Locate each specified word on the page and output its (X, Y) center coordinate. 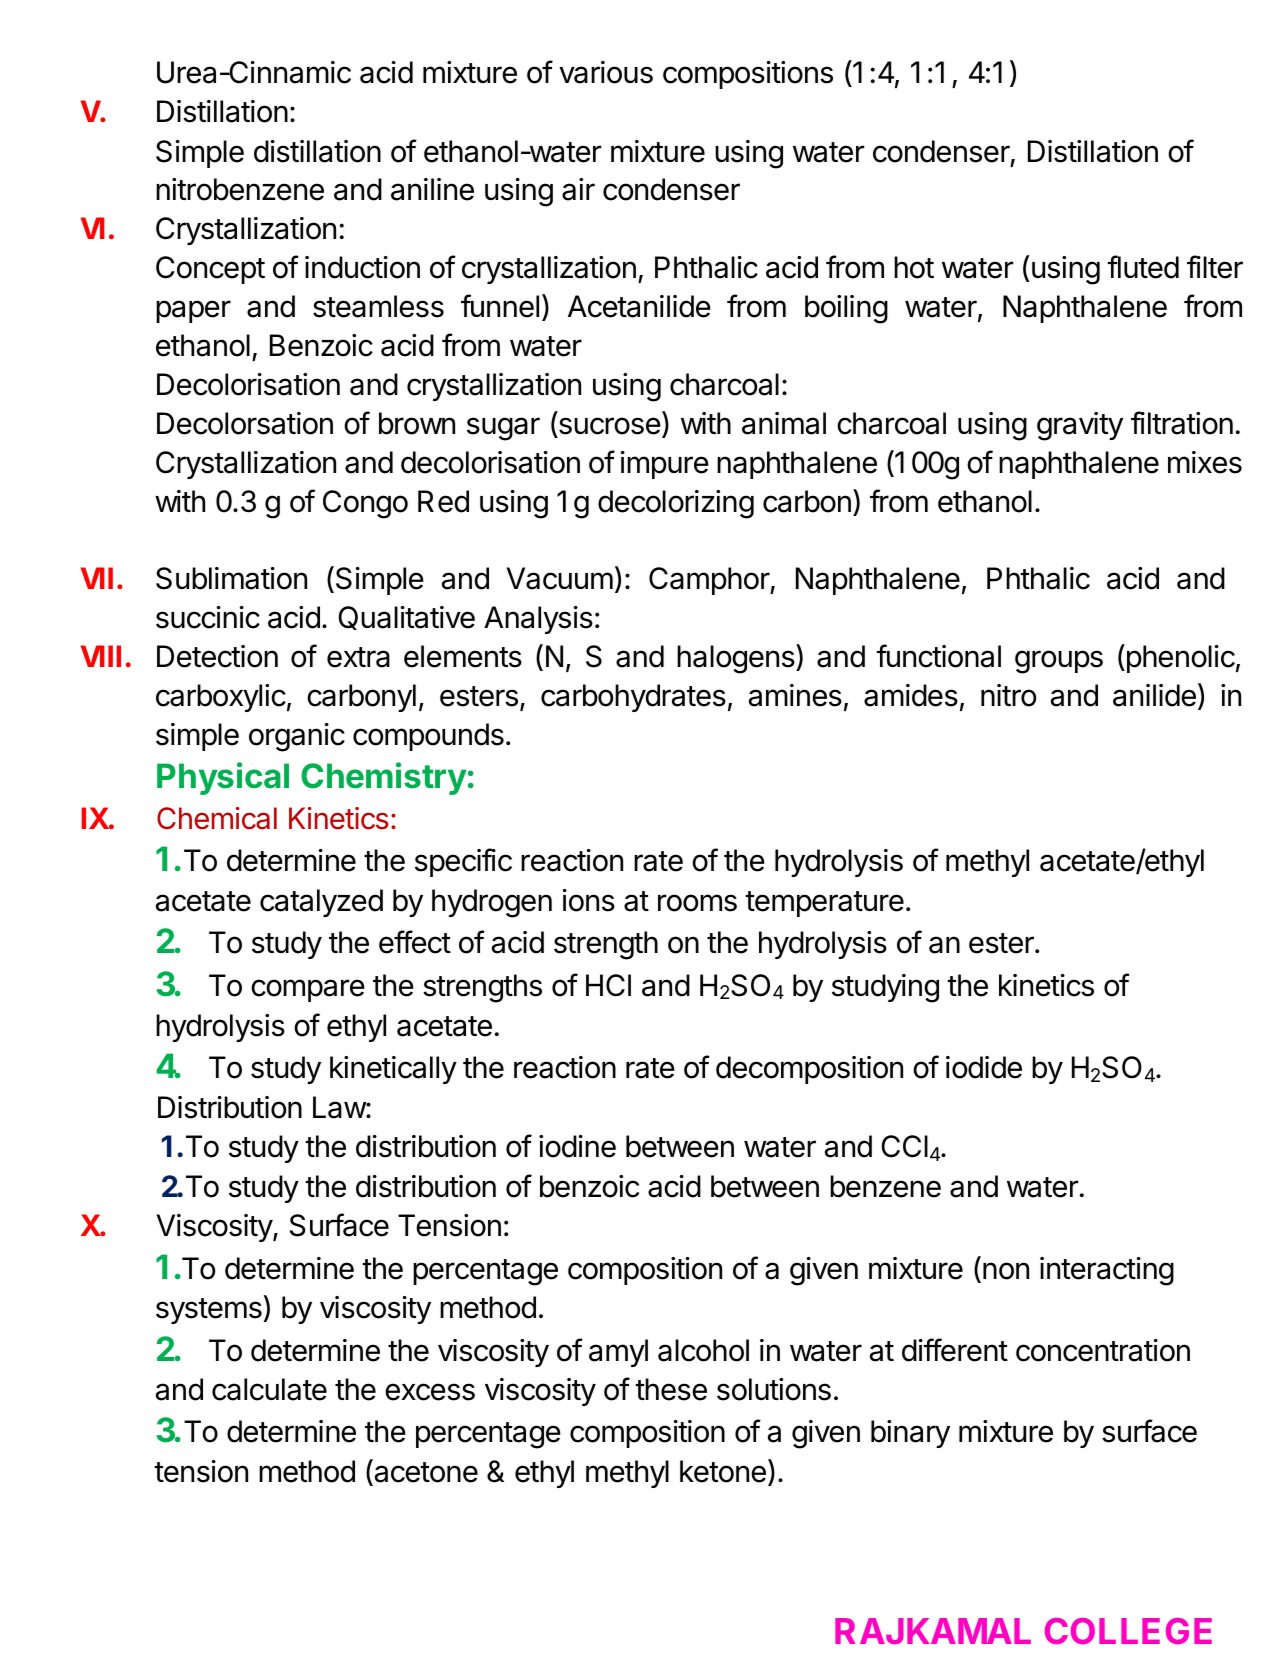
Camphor (710, 581)
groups (1059, 662)
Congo (365, 504)
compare (308, 990)
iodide (984, 1067)
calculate (269, 1389)
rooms (697, 903)
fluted (1143, 267)
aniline (432, 189)
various (606, 72)
